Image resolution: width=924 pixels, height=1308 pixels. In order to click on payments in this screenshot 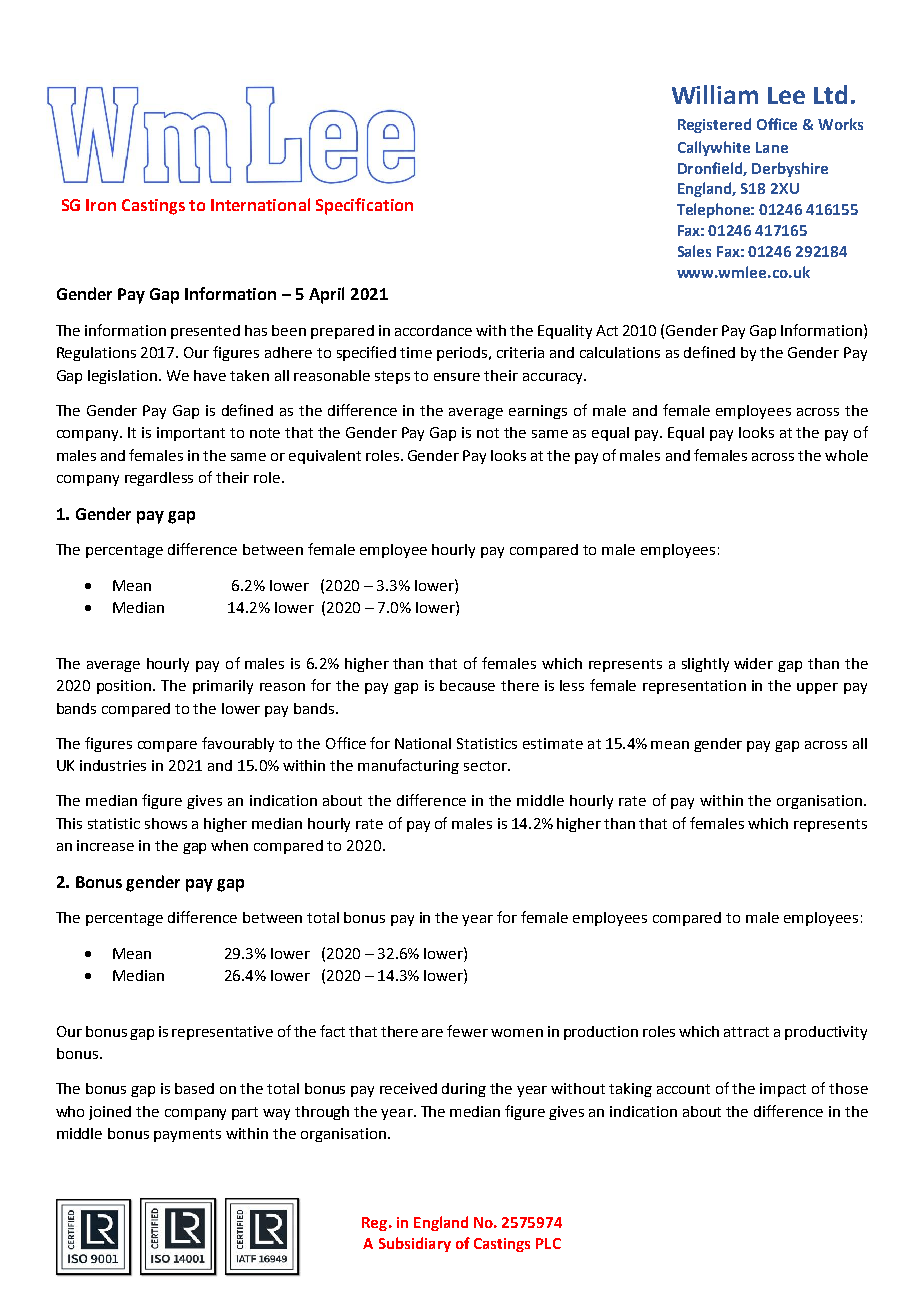, I will do `click(187, 1135)`.
